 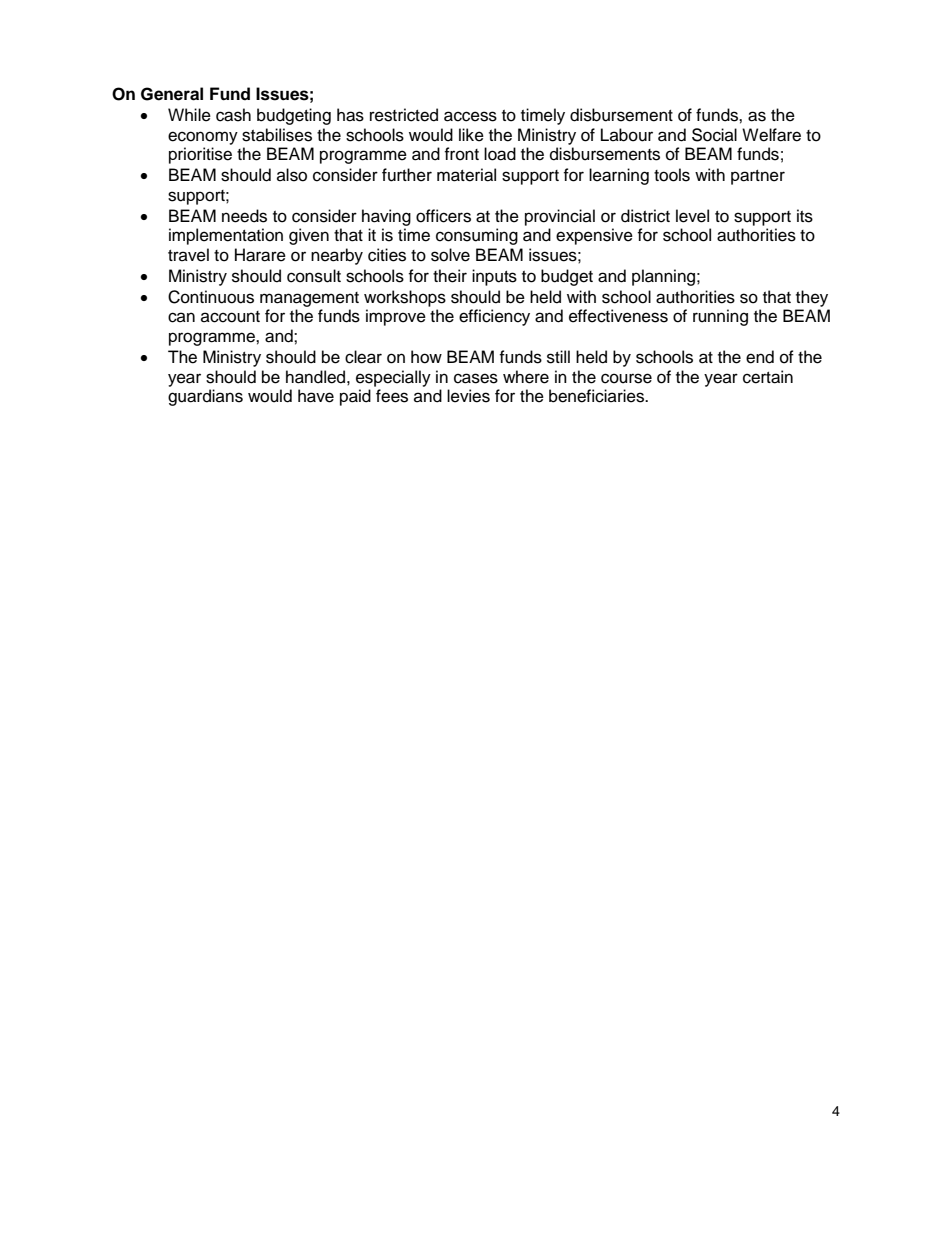 I want to click on guardians, so click(x=205, y=397).
